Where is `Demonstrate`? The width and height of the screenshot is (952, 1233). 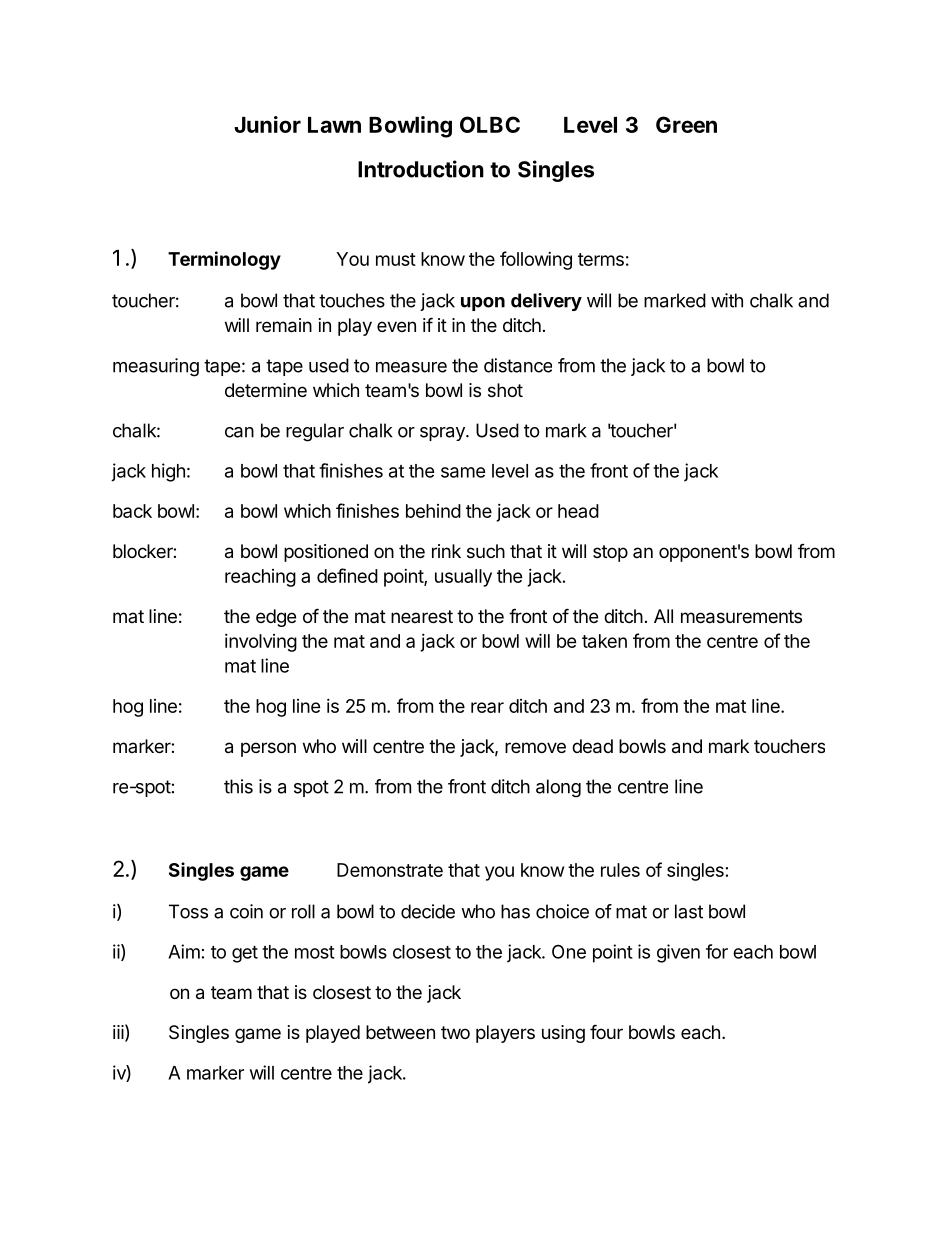 Demonstrate is located at coordinates (390, 870).
